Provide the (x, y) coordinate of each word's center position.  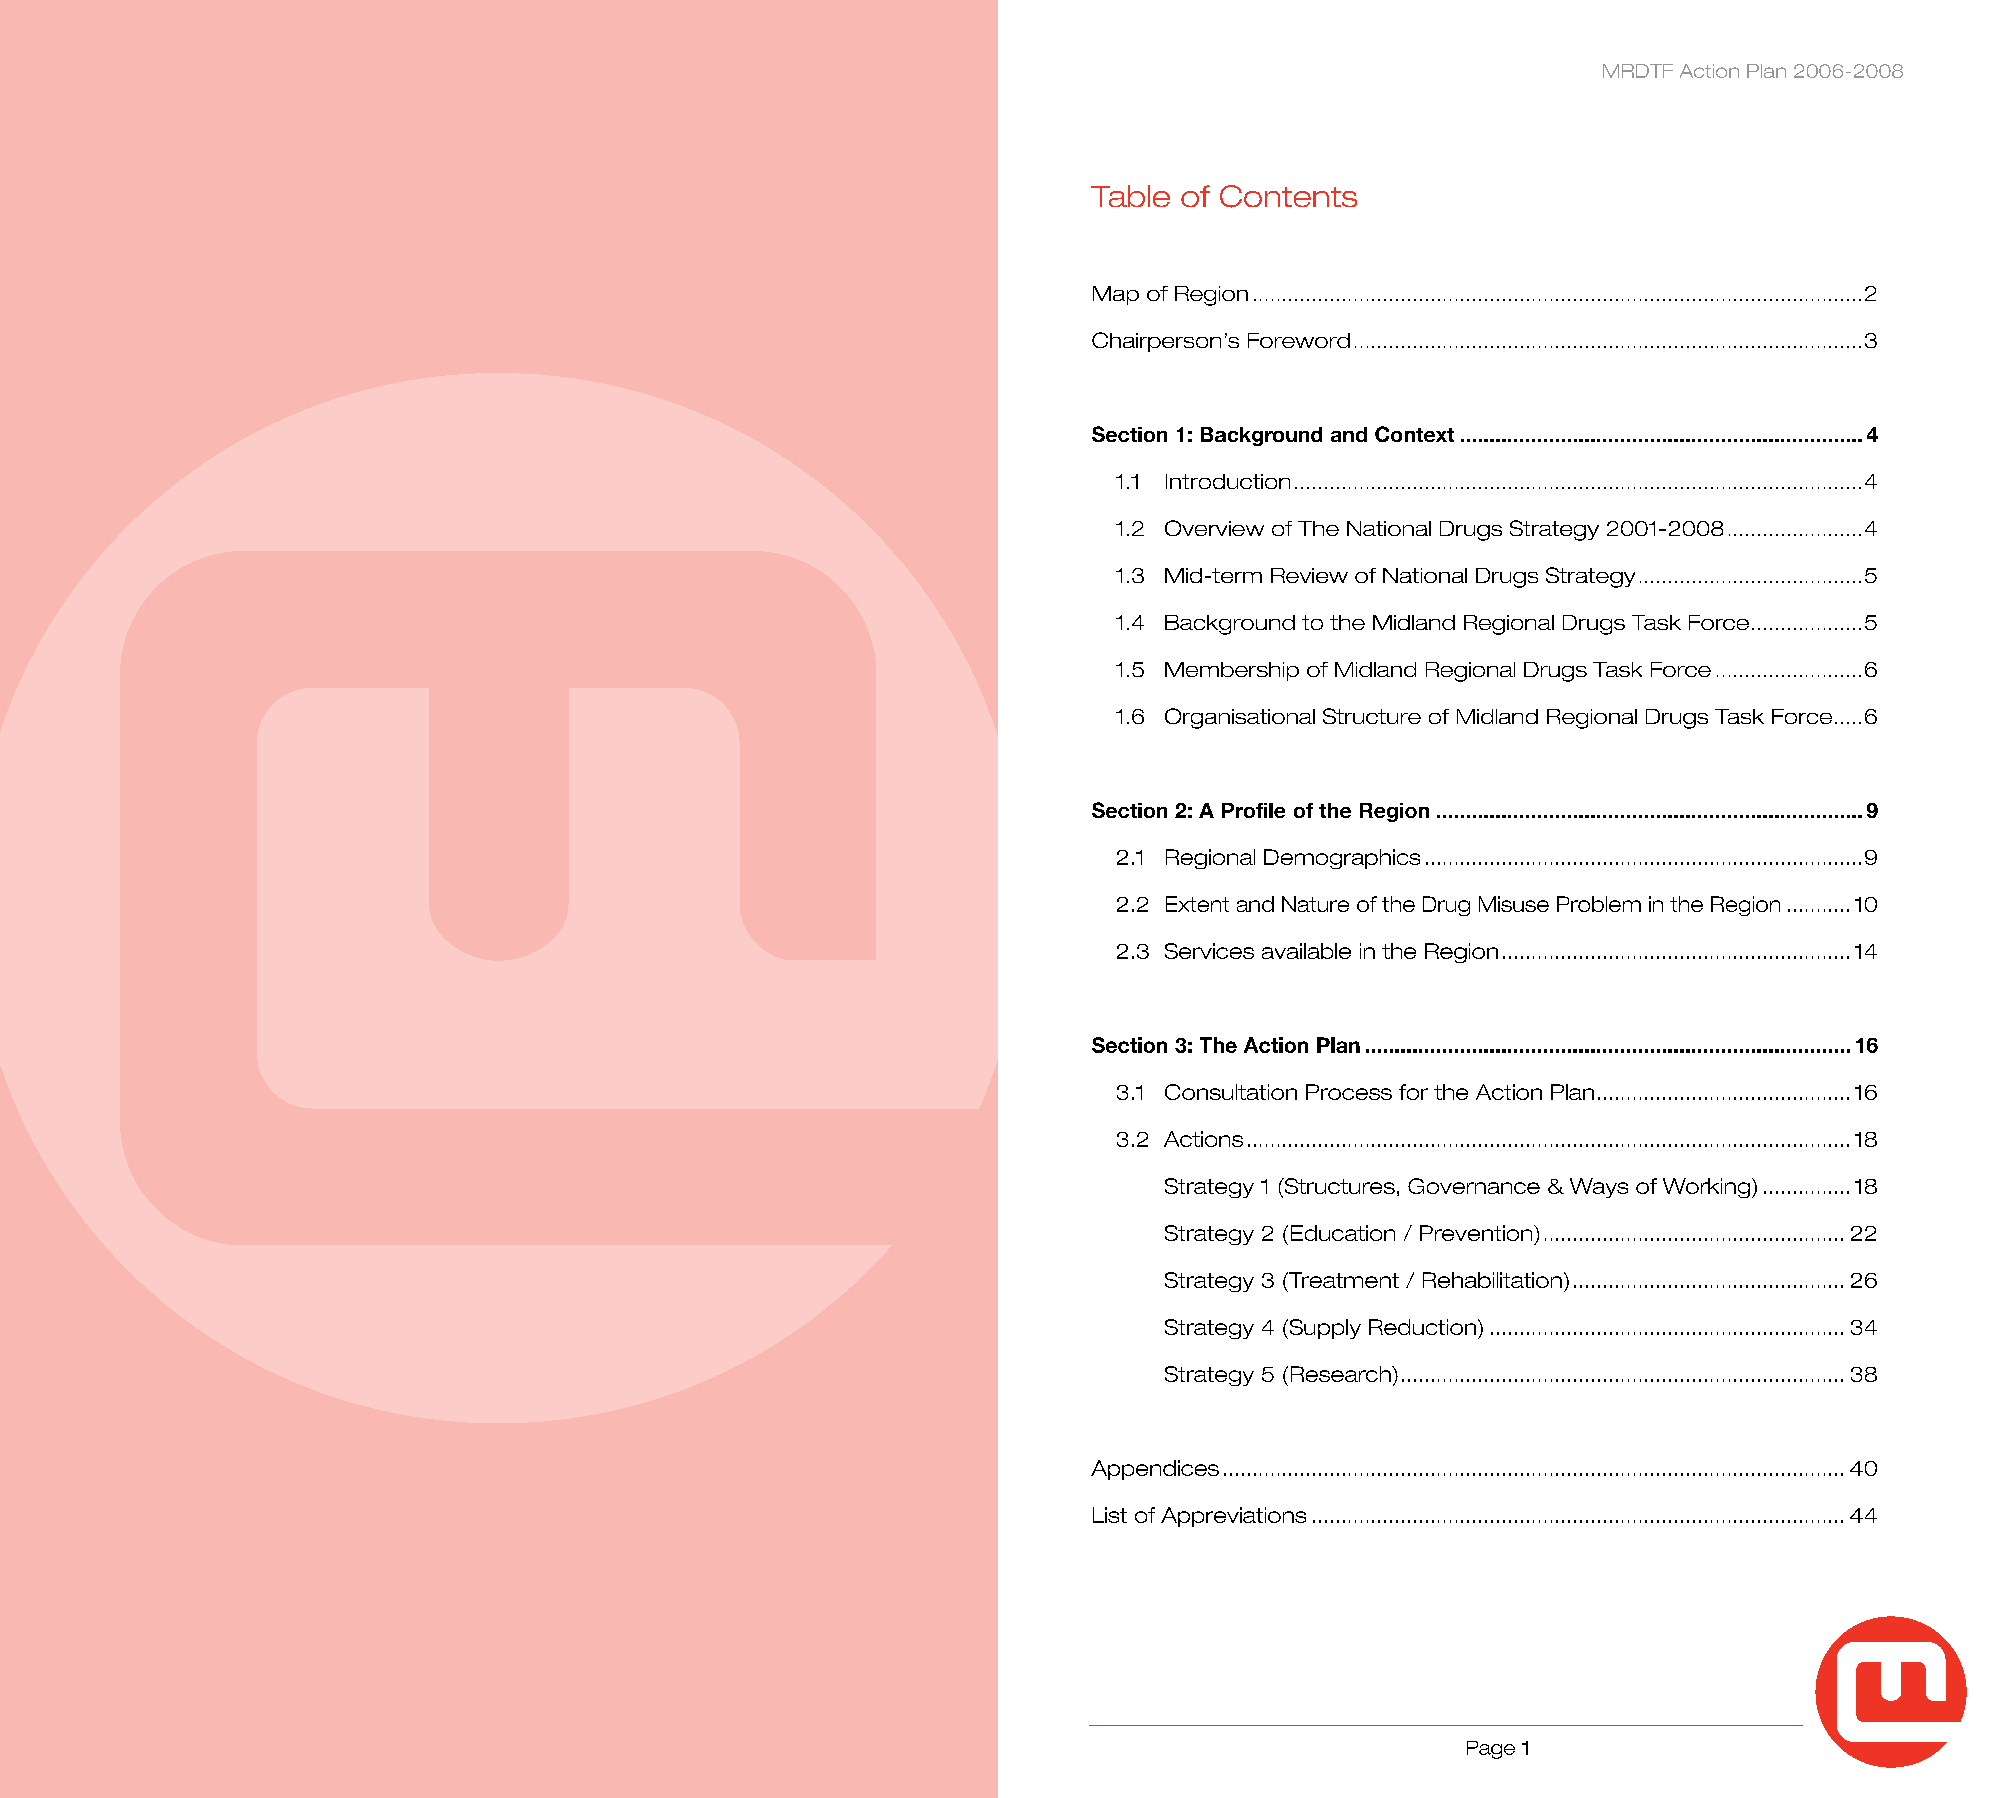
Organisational (1240, 718)
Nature (1315, 904)
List (1110, 1515)
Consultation (1231, 1092)
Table (1130, 196)
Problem (1599, 904)
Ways (1599, 1188)
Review (1309, 575)
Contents (1288, 196)
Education (1343, 1233)
